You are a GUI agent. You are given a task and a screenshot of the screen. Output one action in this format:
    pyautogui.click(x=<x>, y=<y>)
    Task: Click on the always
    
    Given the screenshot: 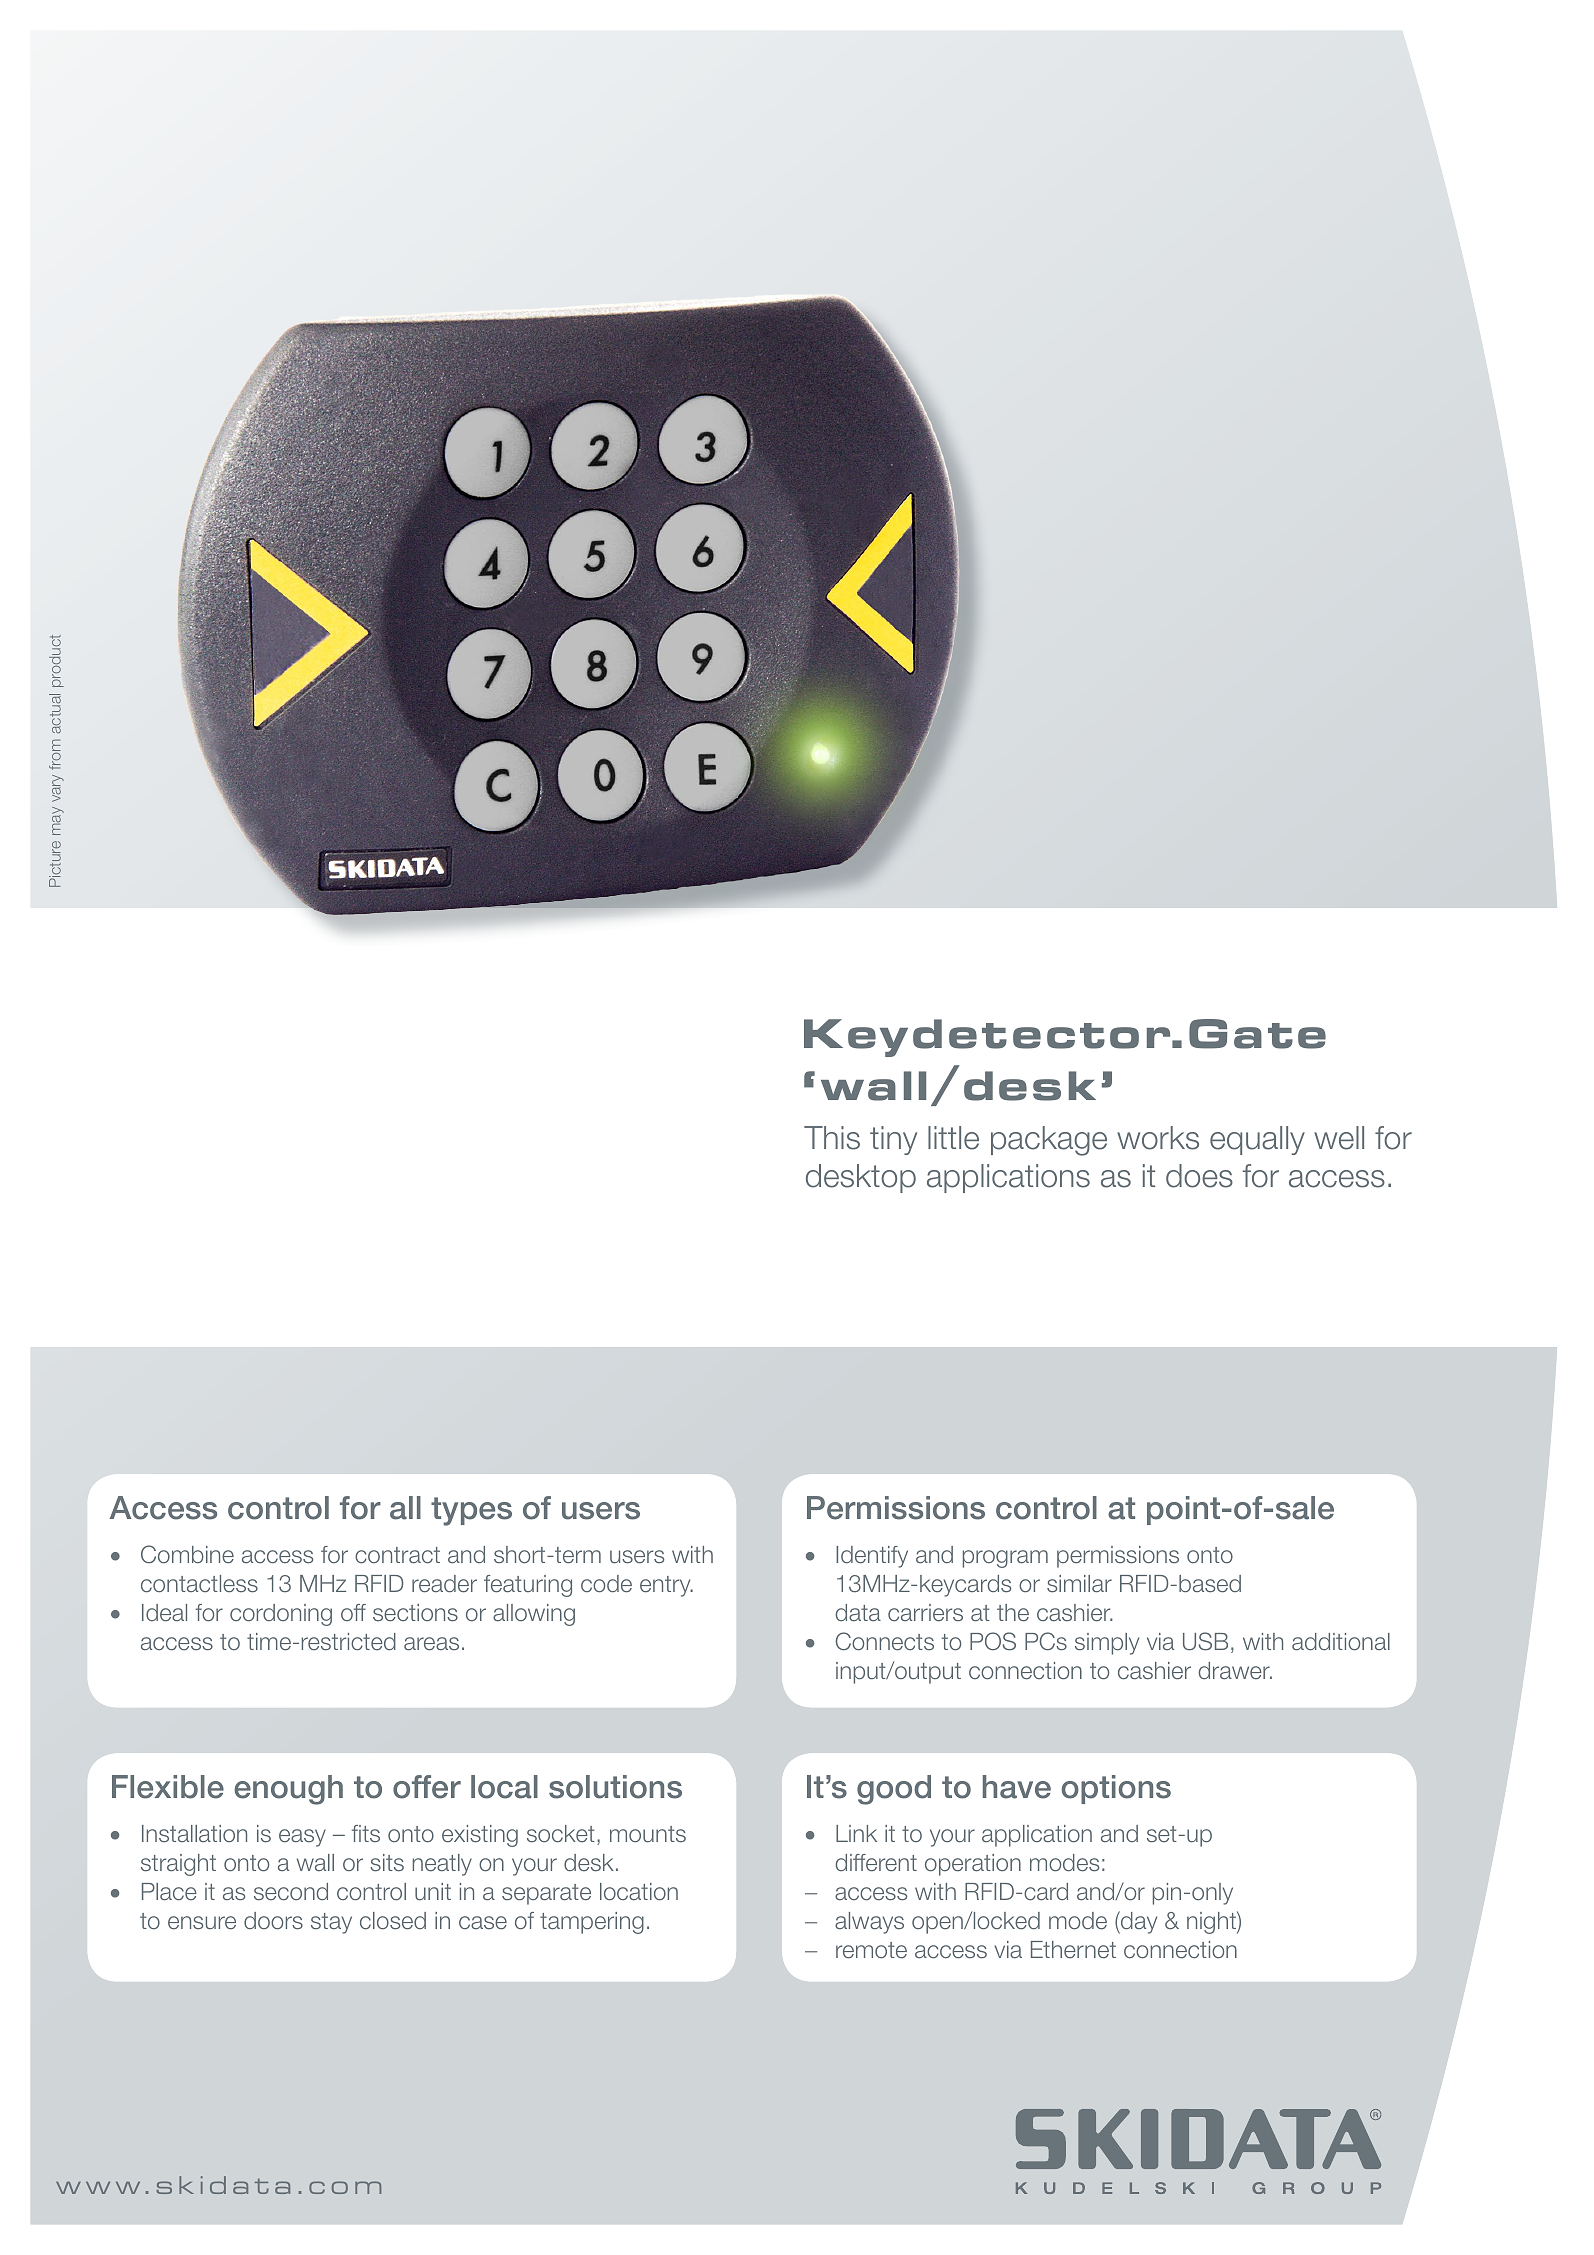 What is the action you would take?
    pyautogui.click(x=869, y=1923)
